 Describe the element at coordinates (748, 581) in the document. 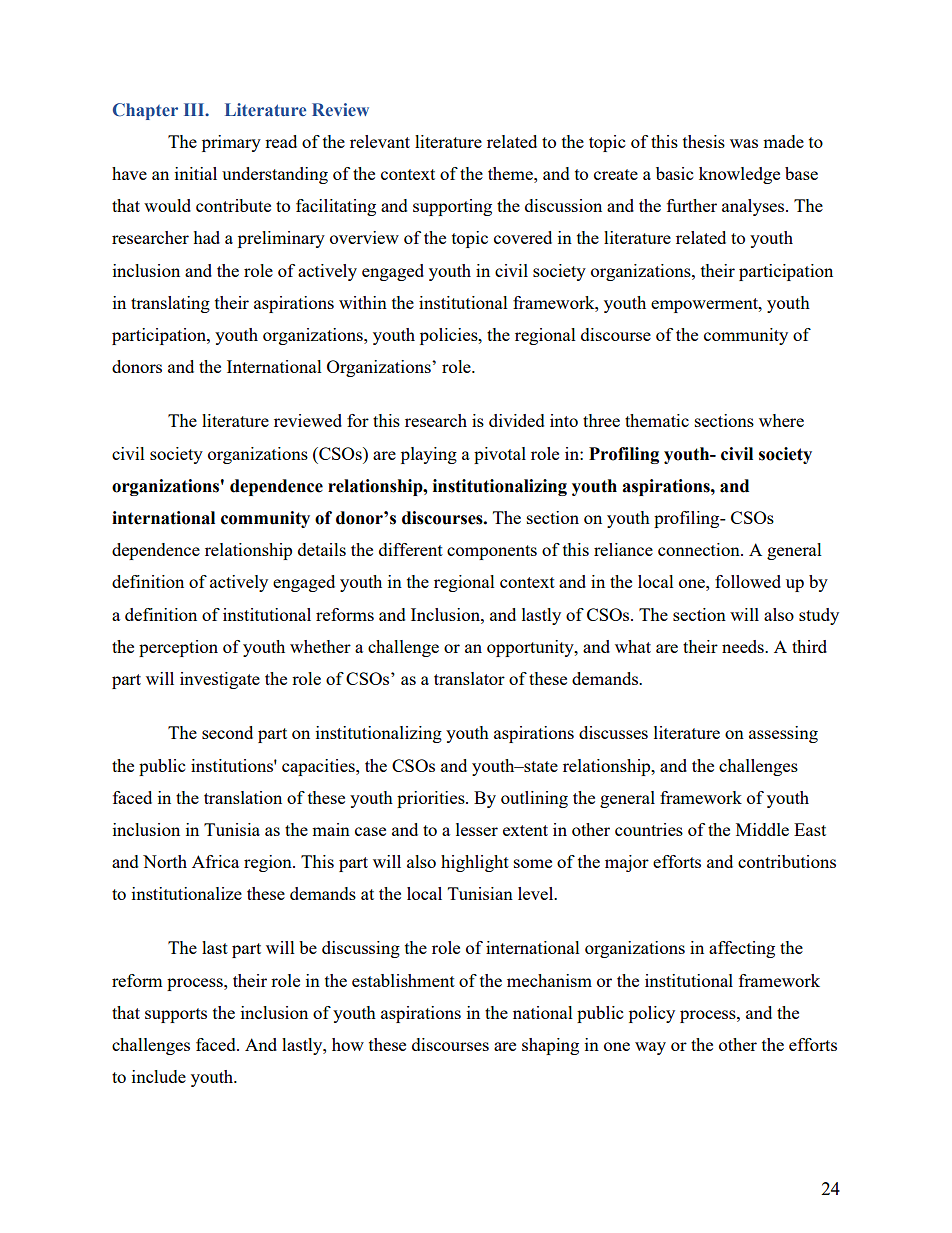

I see `followed` at that location.
